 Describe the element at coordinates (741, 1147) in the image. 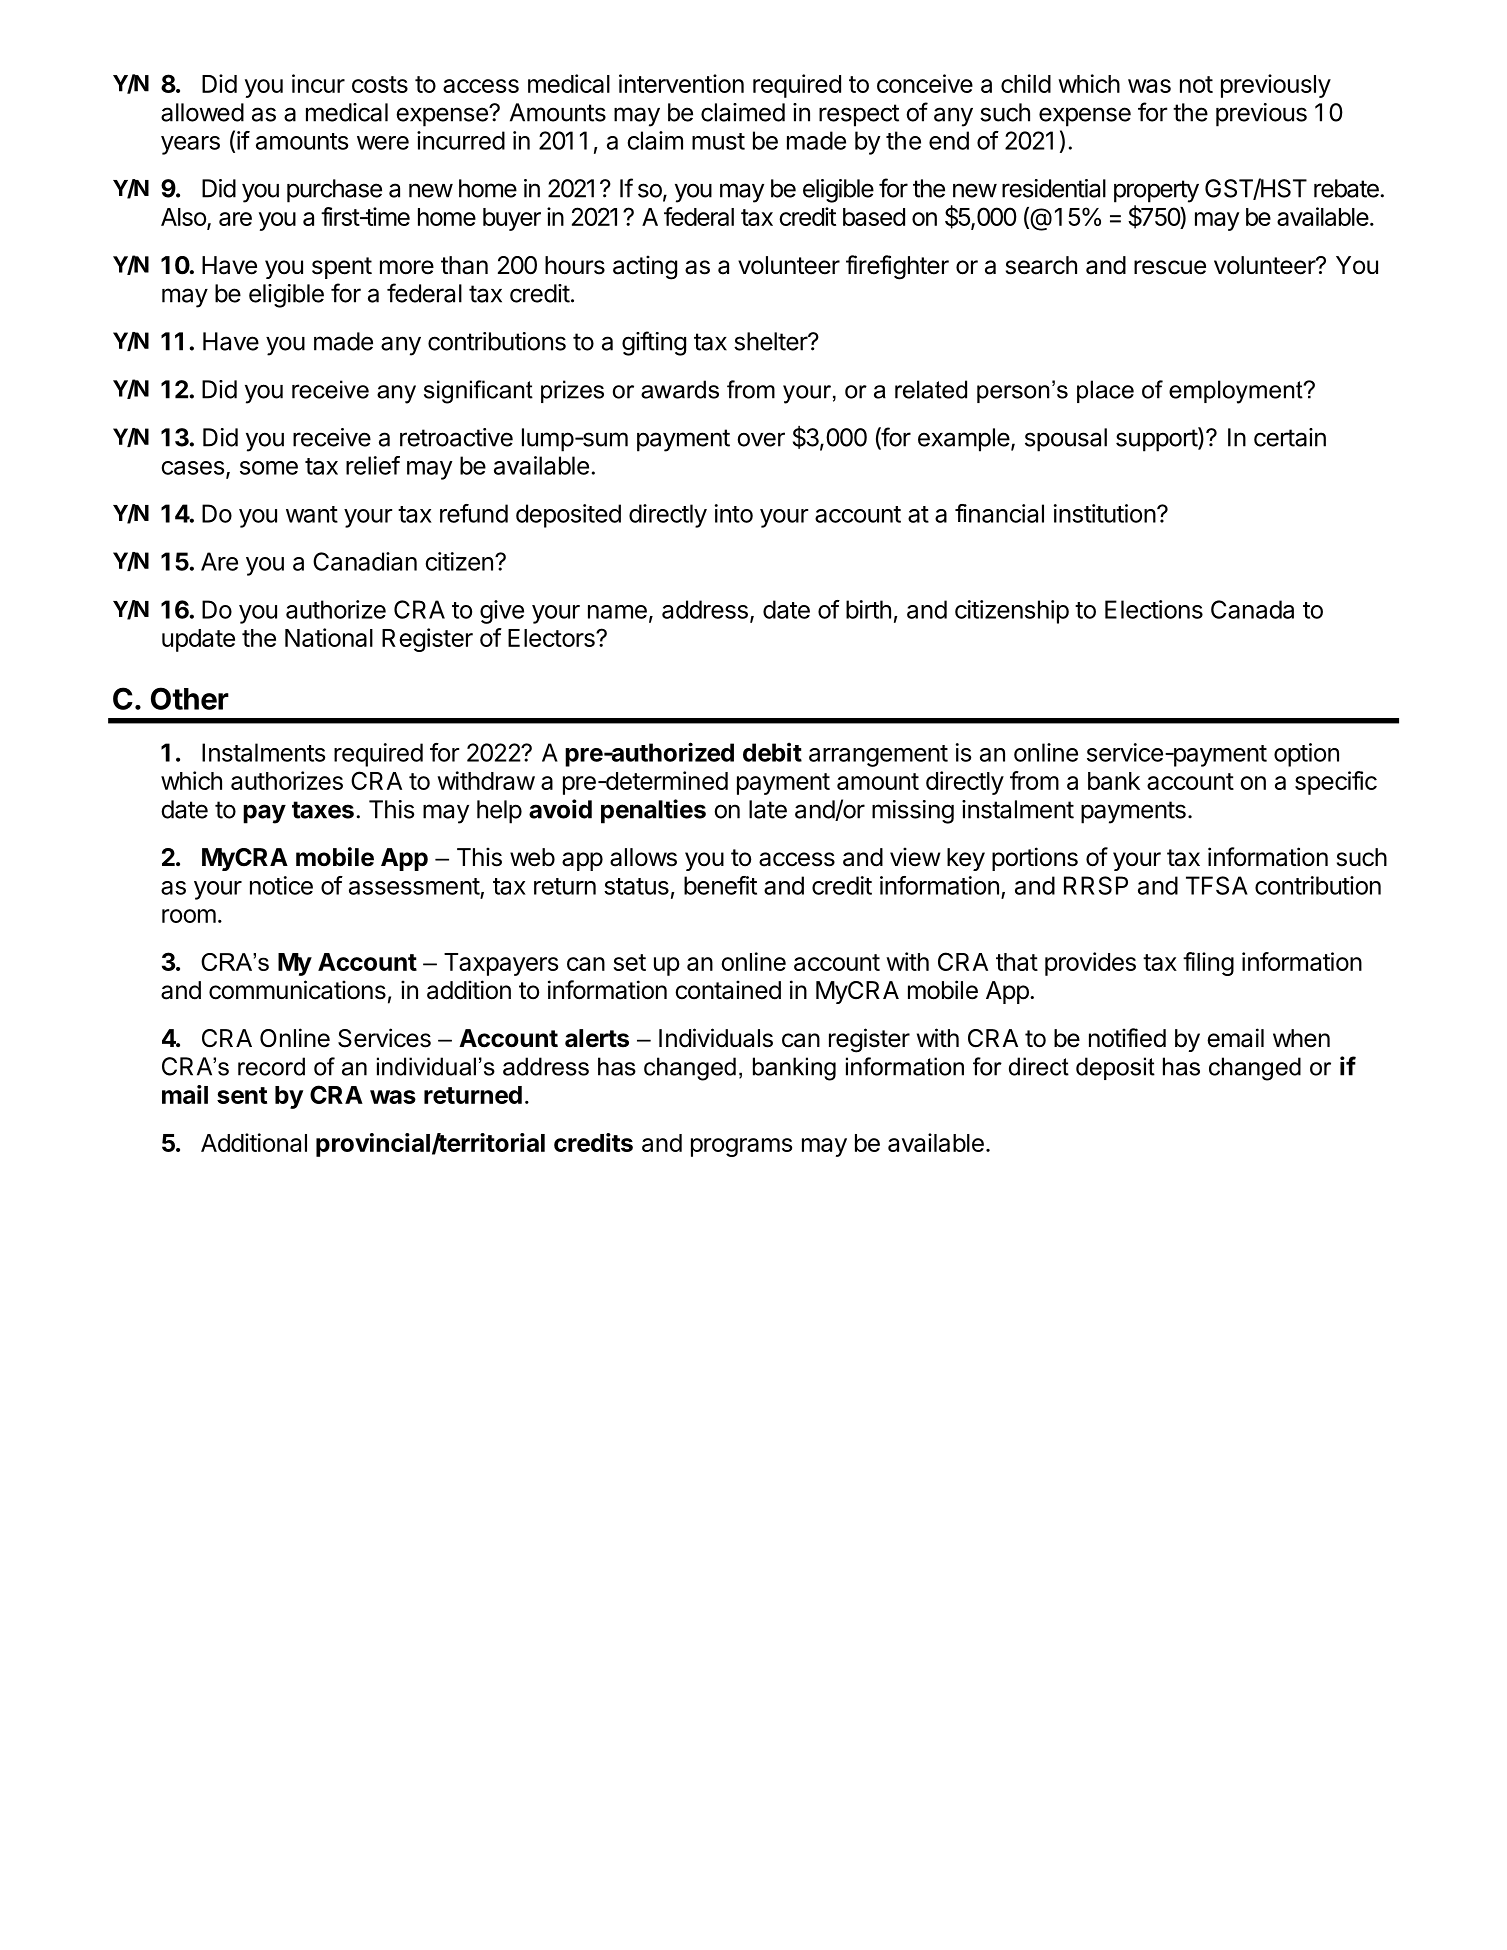

I see `programs` at that location.
